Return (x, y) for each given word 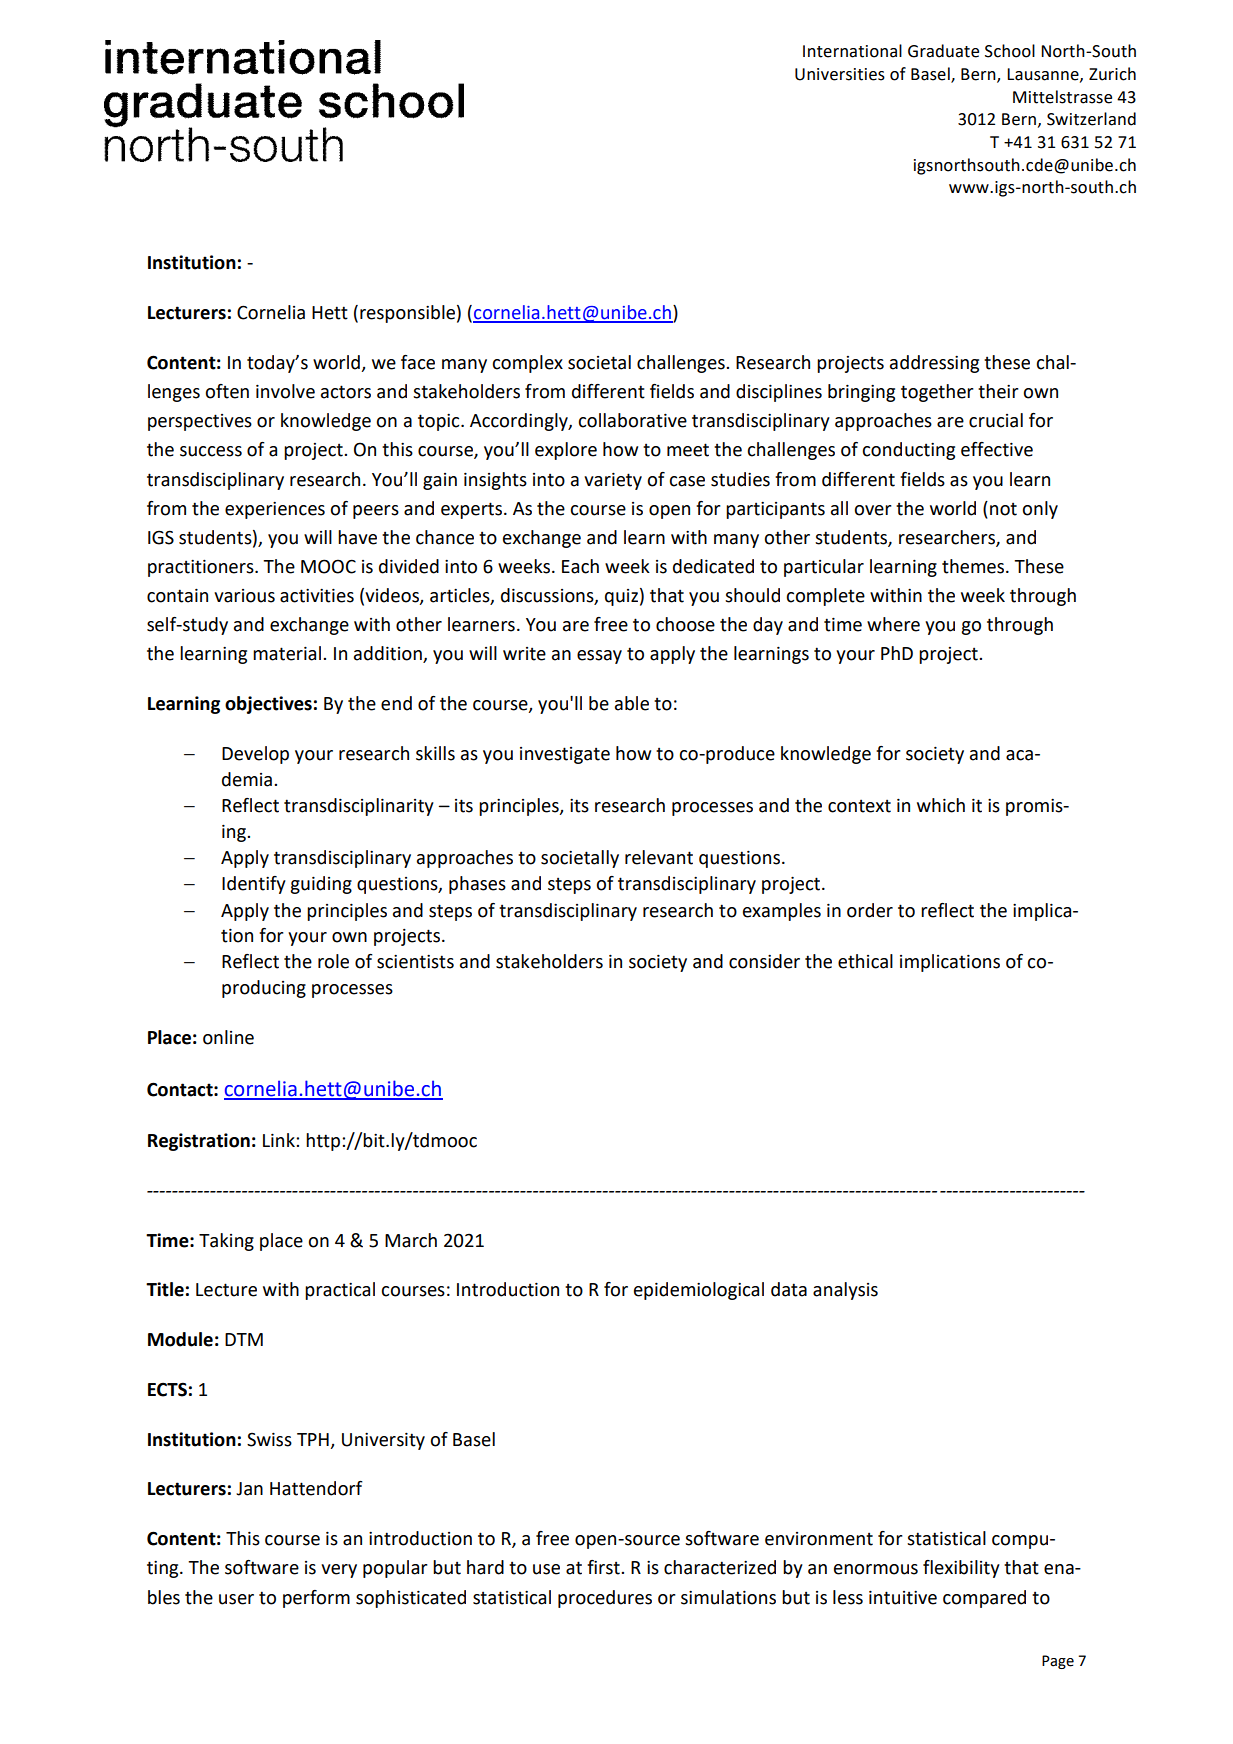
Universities (840, 74)
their (998, 391)
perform (316, 1599)
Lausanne (1044, 75)
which (941, 805)
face (418, 362)
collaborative (632, 420)
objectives (268, 705)
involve (285, 391)
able (632, 703)
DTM (244, 1339)
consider (764, 961)
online (228, 1037)
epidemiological (699, 1291)
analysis (845, 1291)
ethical (865, 961)
